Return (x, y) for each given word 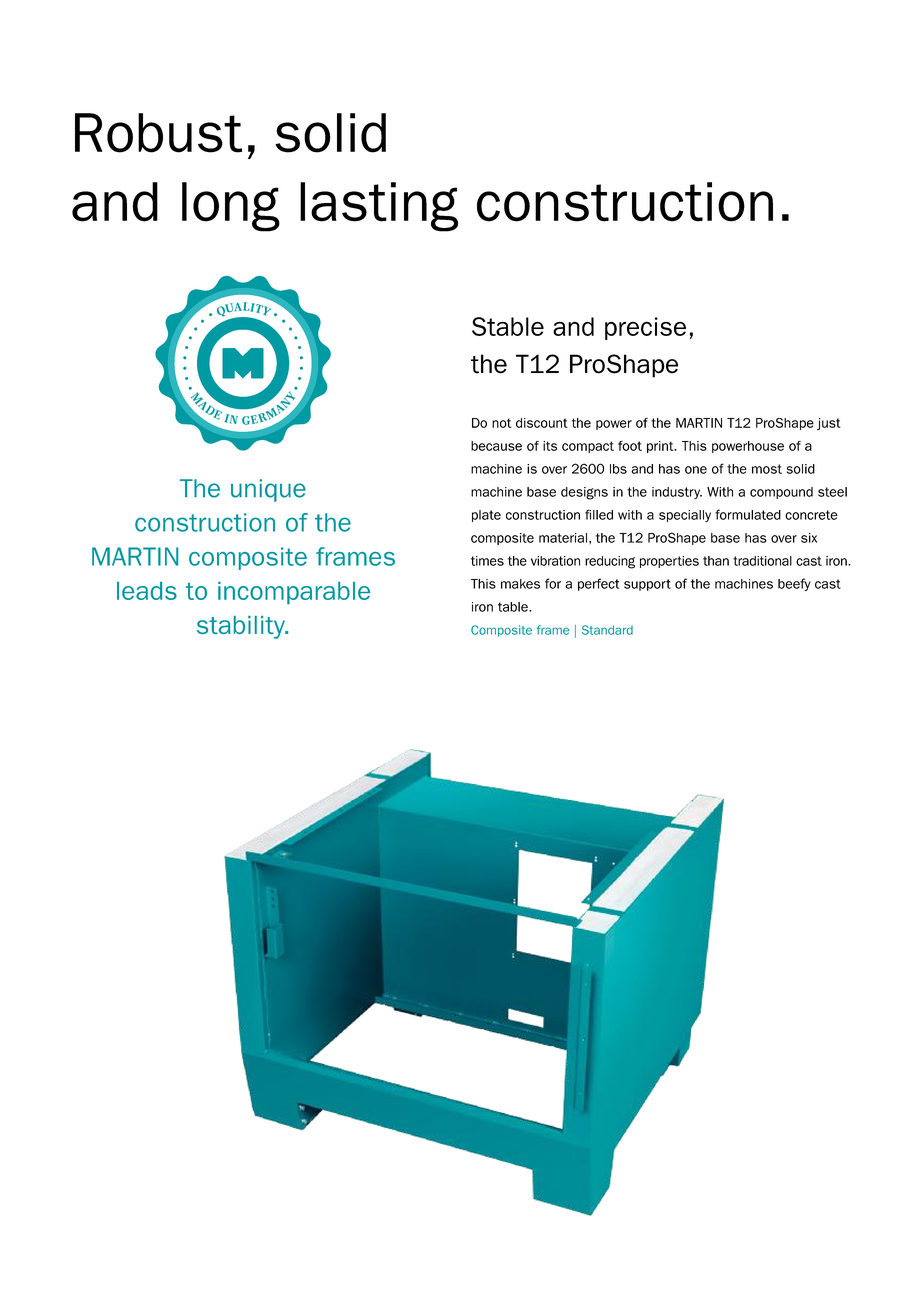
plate (486, 516)
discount (542, 423)
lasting (379, 207)
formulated (748, 514)
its (550, 446)
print (661, 447)
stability (242, 627)
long (231, 207)
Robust (158, 133)
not (502, 423)
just (829, 424)
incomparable (294, 593)
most (767, 469)
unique (268, 490)
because (496, 446)
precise (645, 328)
